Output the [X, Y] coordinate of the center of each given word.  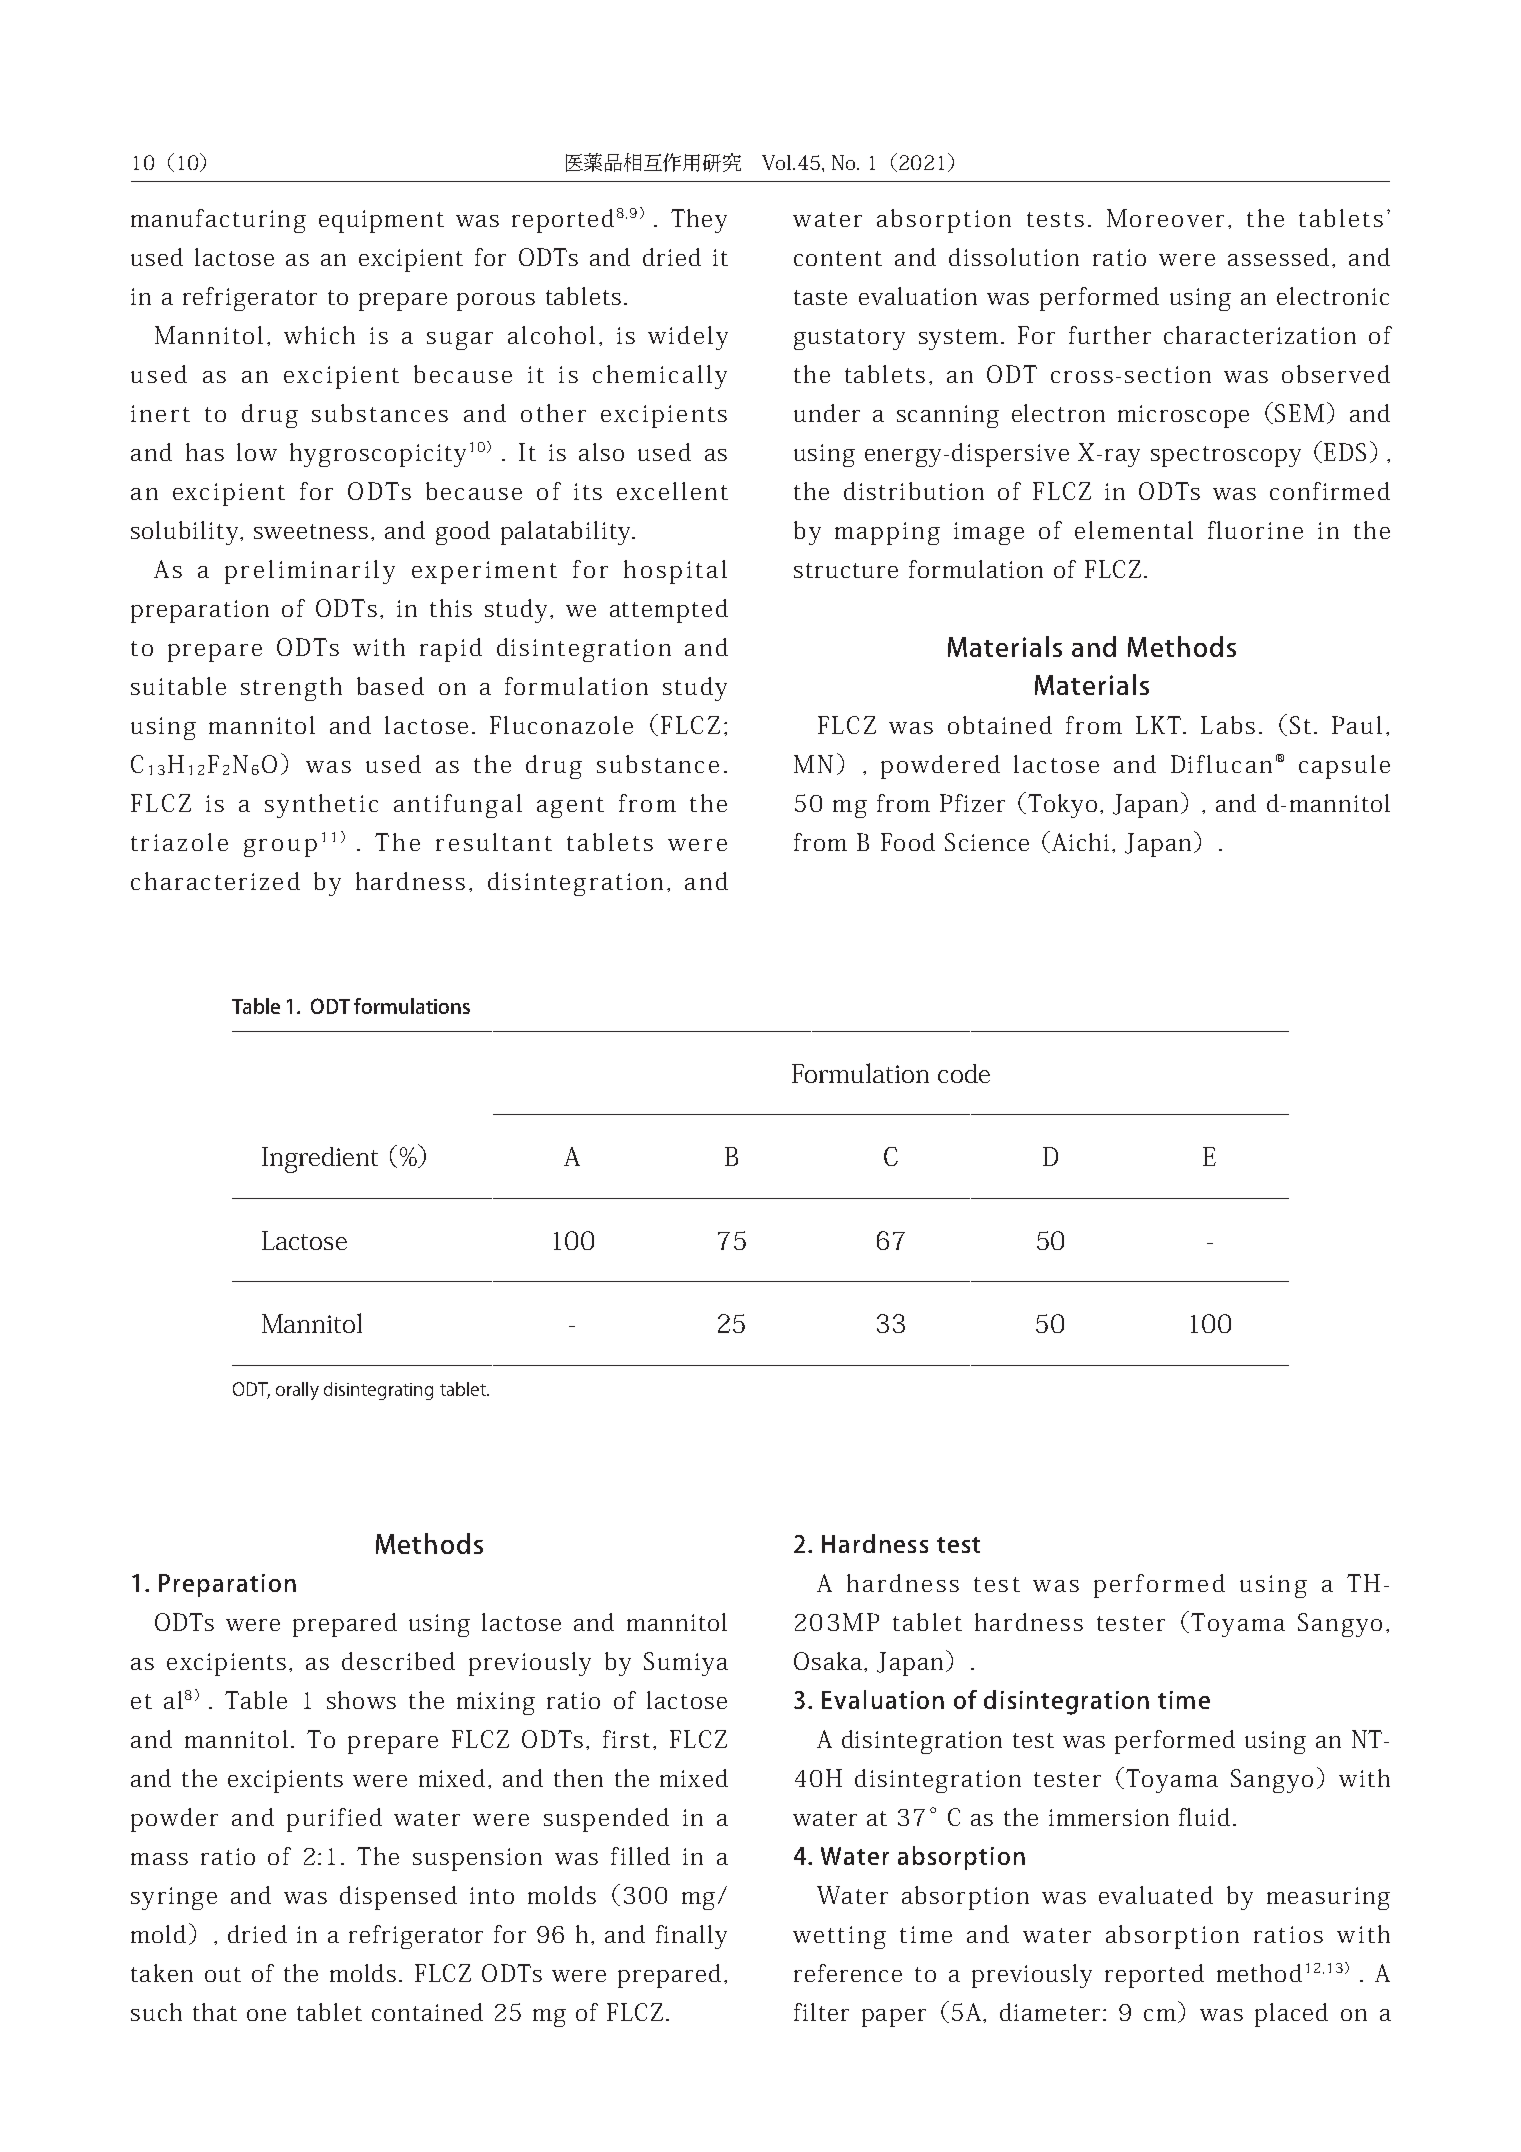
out [223, 1974]
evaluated [1156, 1895]
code [964, 1073]
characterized [215, 881]
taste [820, 297]
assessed [1278, 257]
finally [691, 1937]
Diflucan [1221, 764]
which [319, 335]
